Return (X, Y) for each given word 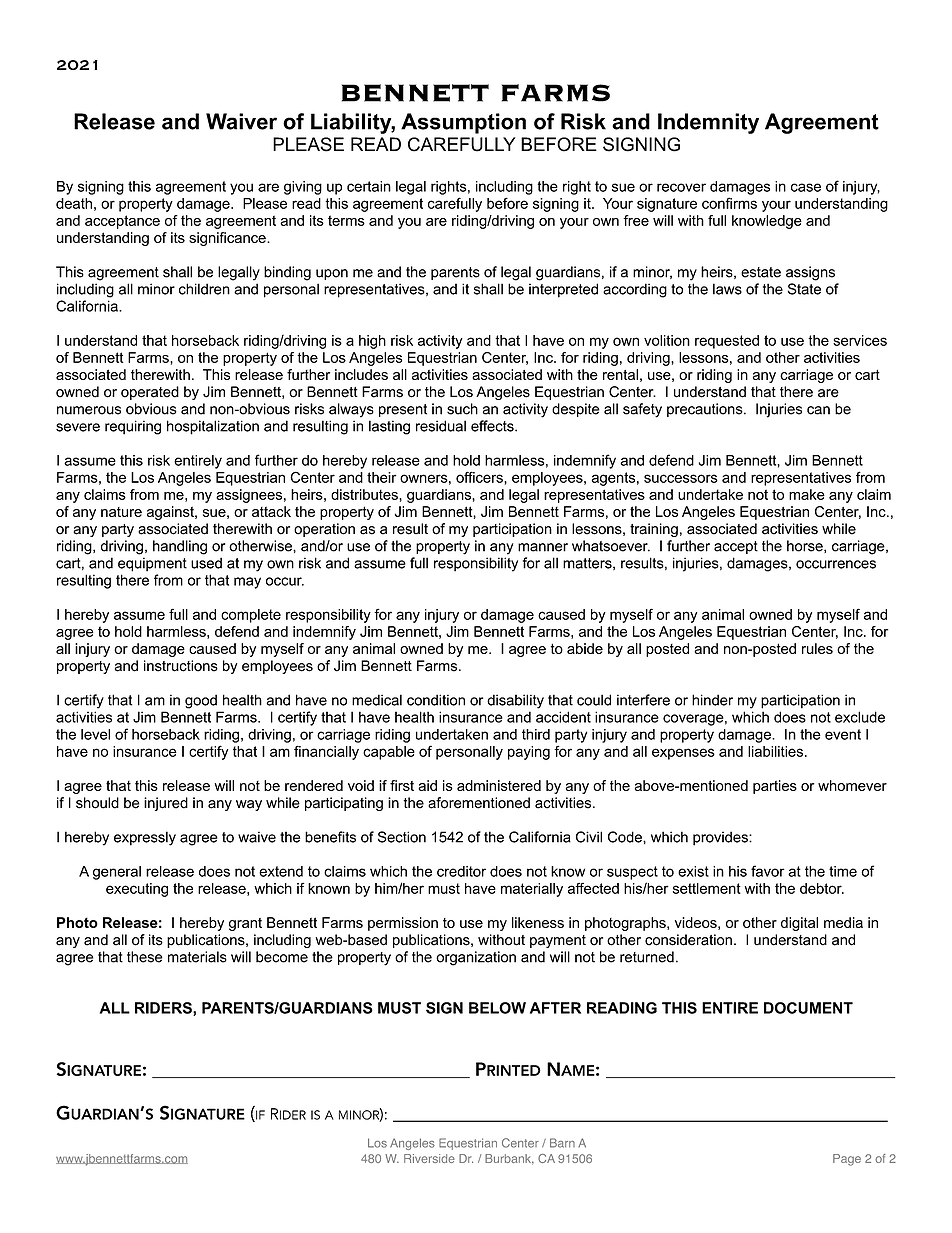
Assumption (463, 123)
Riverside (429, 1158)
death (74, 203)
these (144, 957)
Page (847, 1160)
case (806, 187)
